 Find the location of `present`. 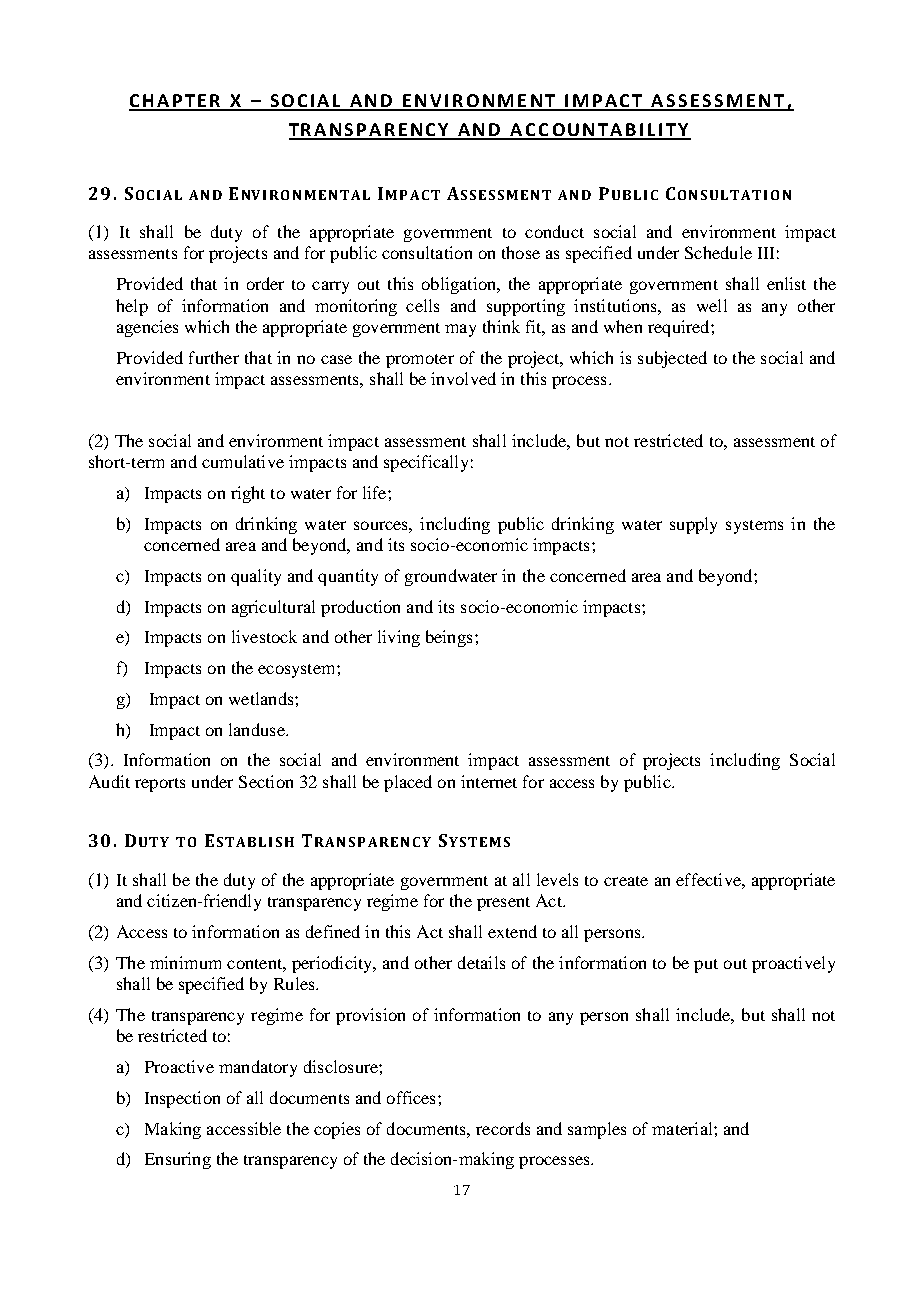

present is located at coordinates (503, 904).
